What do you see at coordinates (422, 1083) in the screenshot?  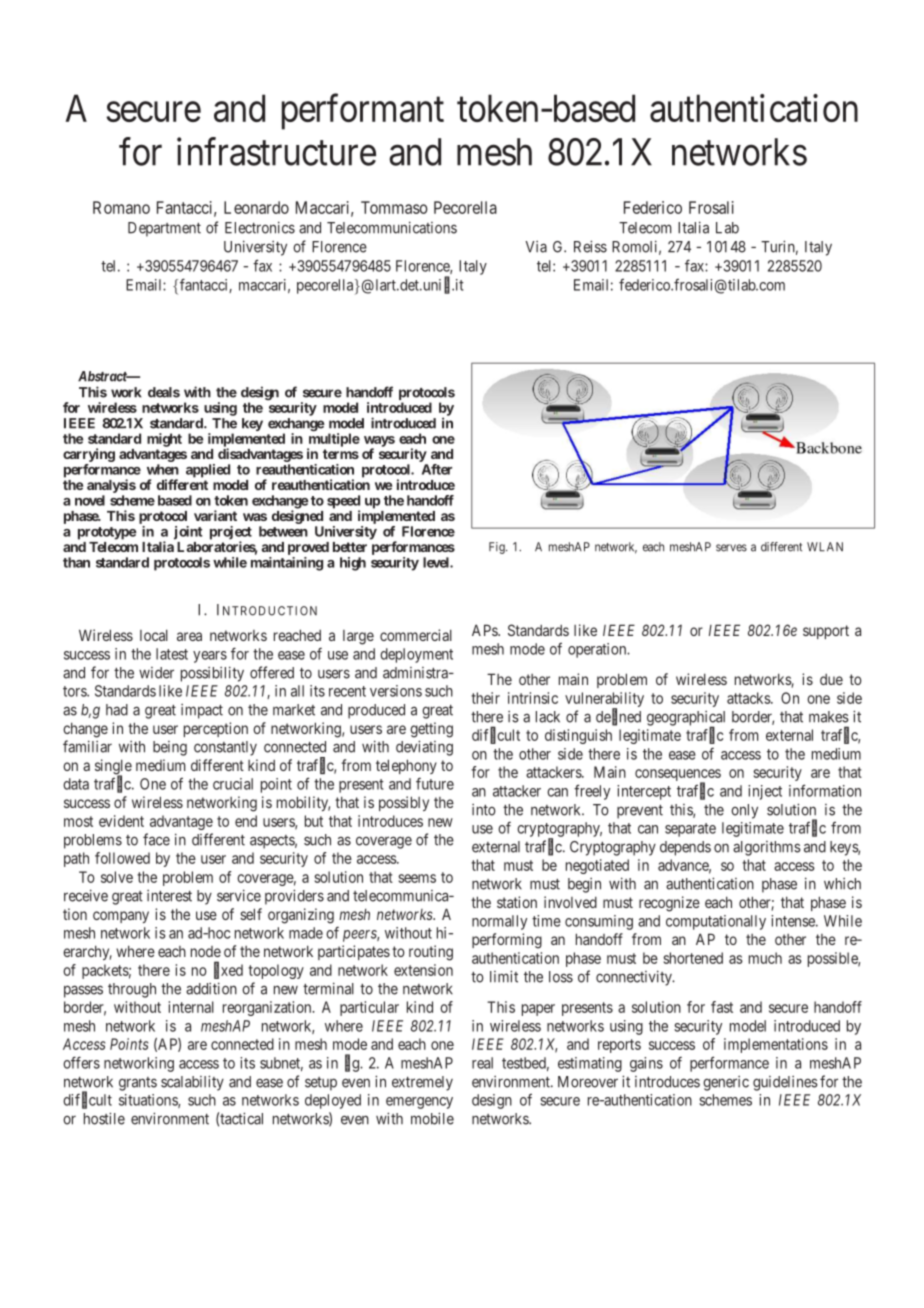 I see `extremely` at bounding box center [422, 1083].
